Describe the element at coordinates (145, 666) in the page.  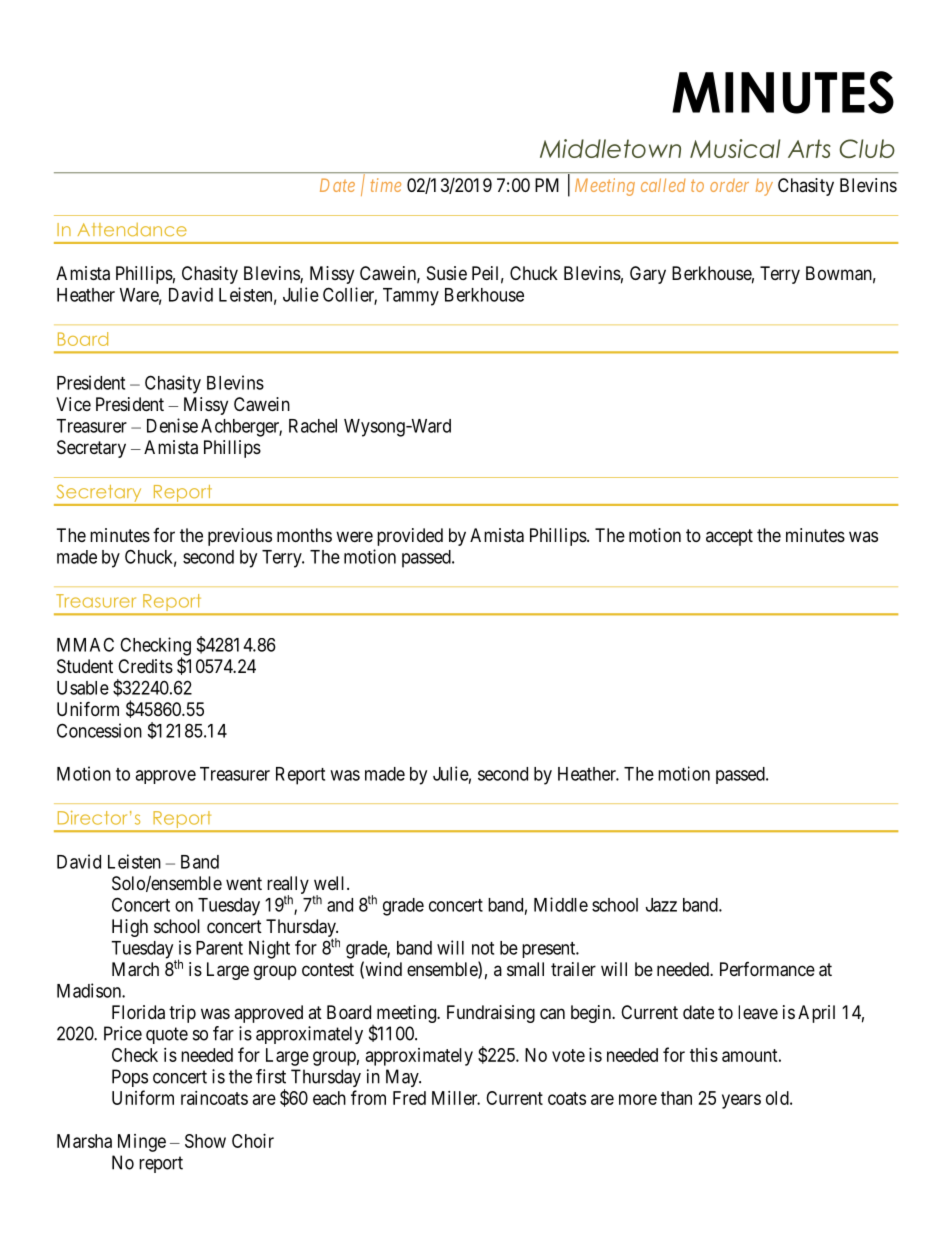
I see `Credits` at that location.
